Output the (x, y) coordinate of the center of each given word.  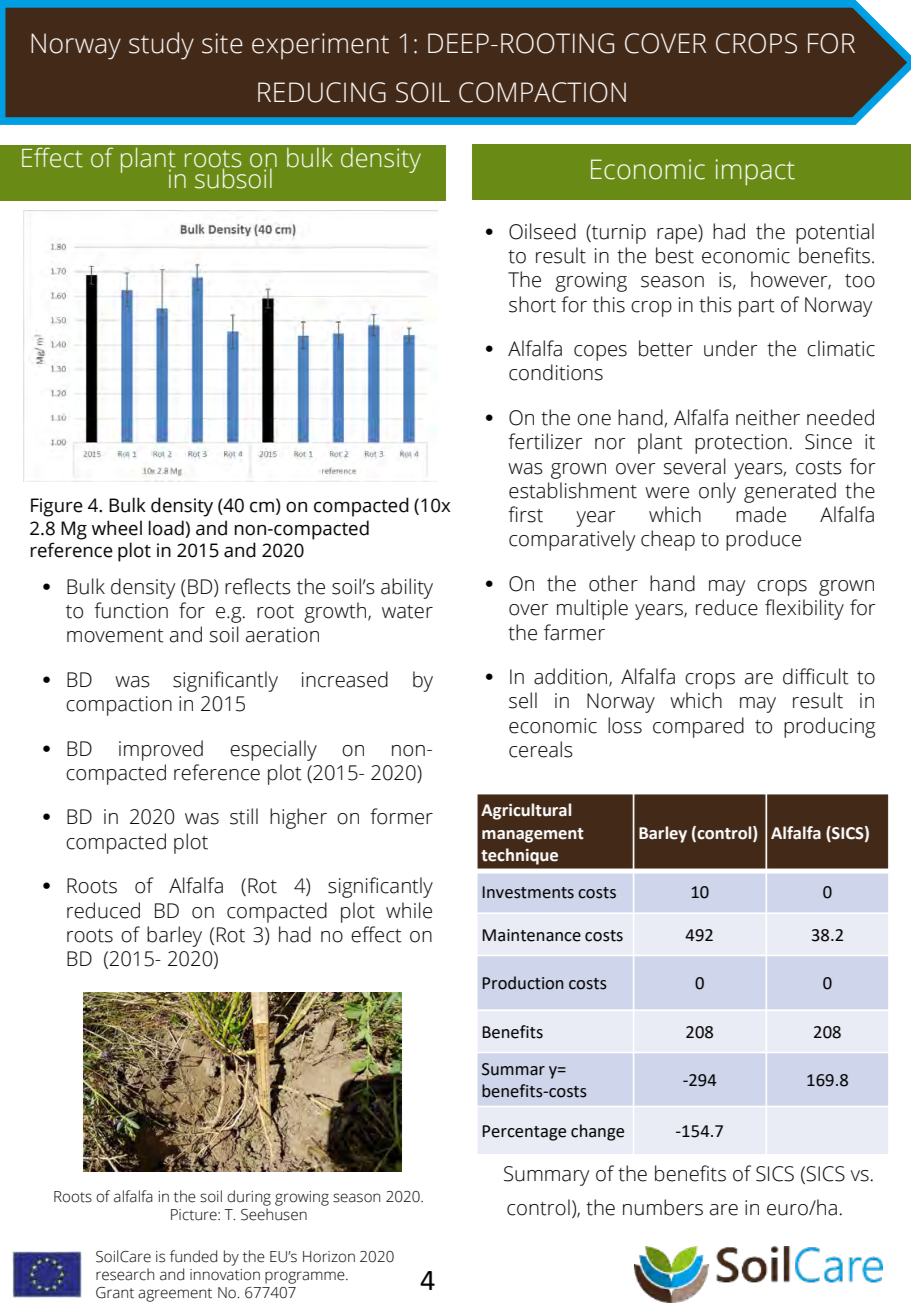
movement (115, 636)
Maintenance (531, 935)
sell (523, 700)
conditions (556, 372)
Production (523, 983)
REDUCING (322, 92)
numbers (663, 1207)
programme (306, 1277)
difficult (816, 676)
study (161, 46)
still (244, 816)
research (125, 1274)
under (730, 348)
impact (755, 172)
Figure (57, 507)
